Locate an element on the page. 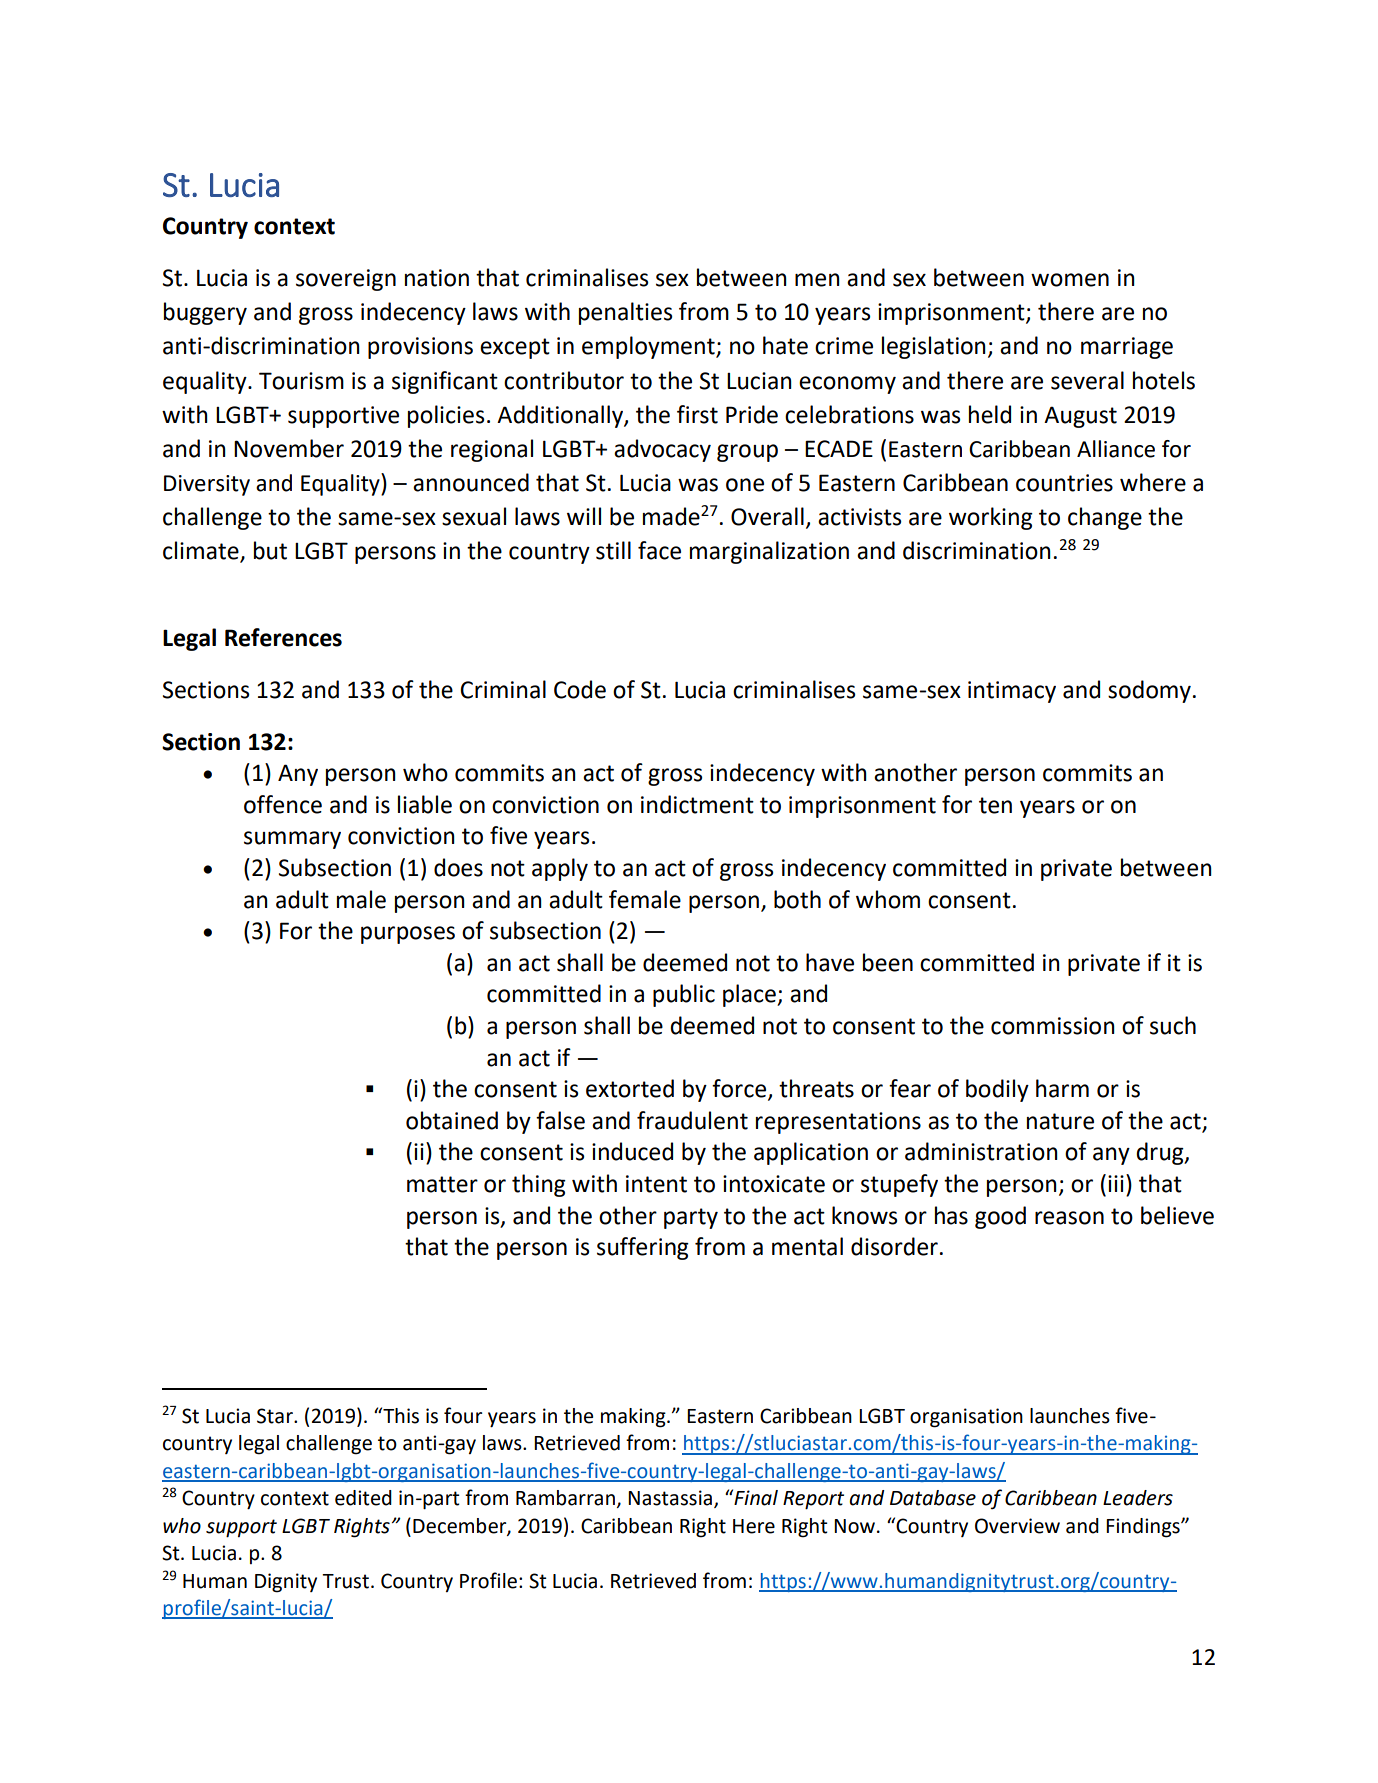 Image resolution: width=1378 pixels, height=1783 pixels. women is located at coordinates (1070, 280).
